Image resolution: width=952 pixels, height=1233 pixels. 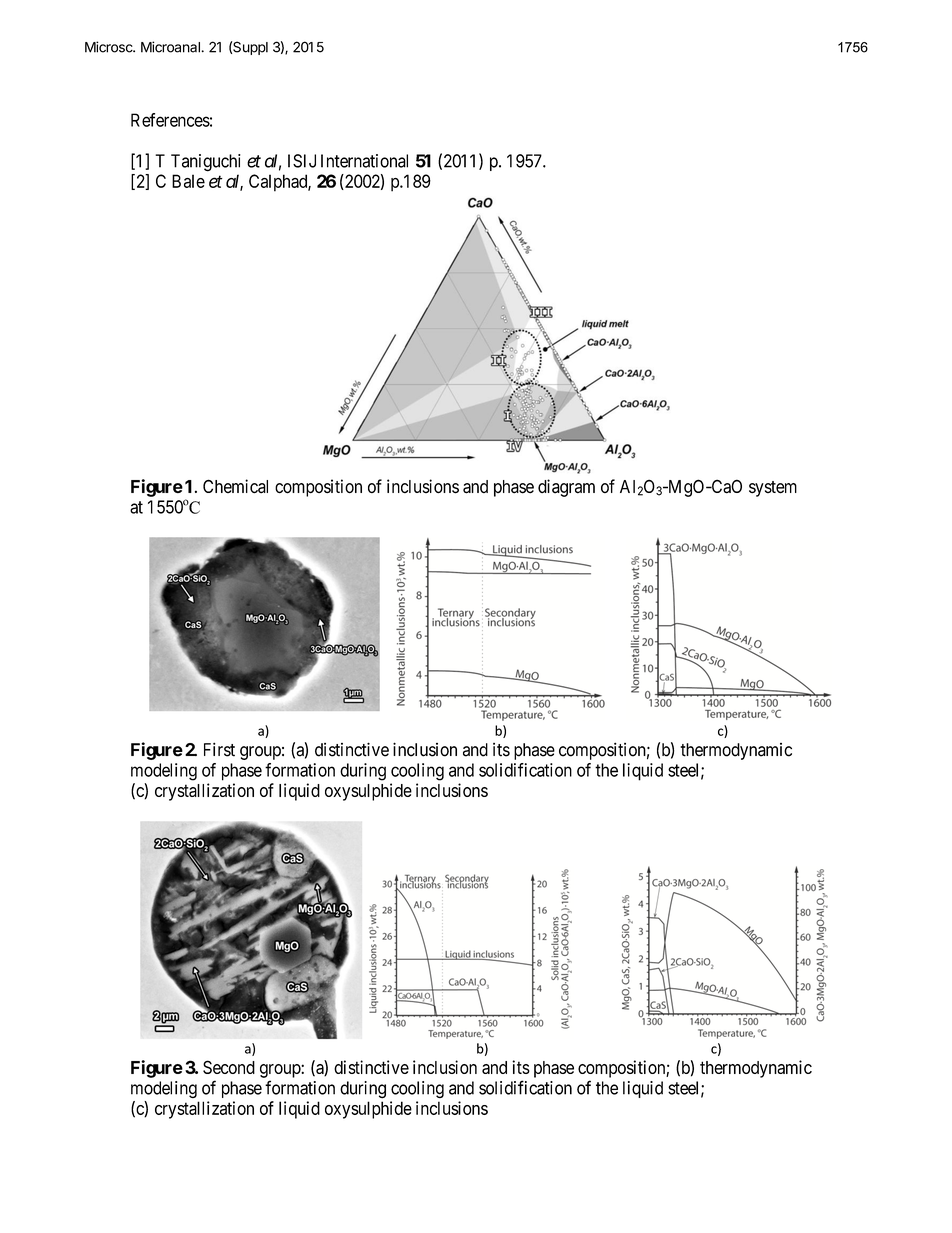 I want to click on Second, so click(x=229, y=1067).
